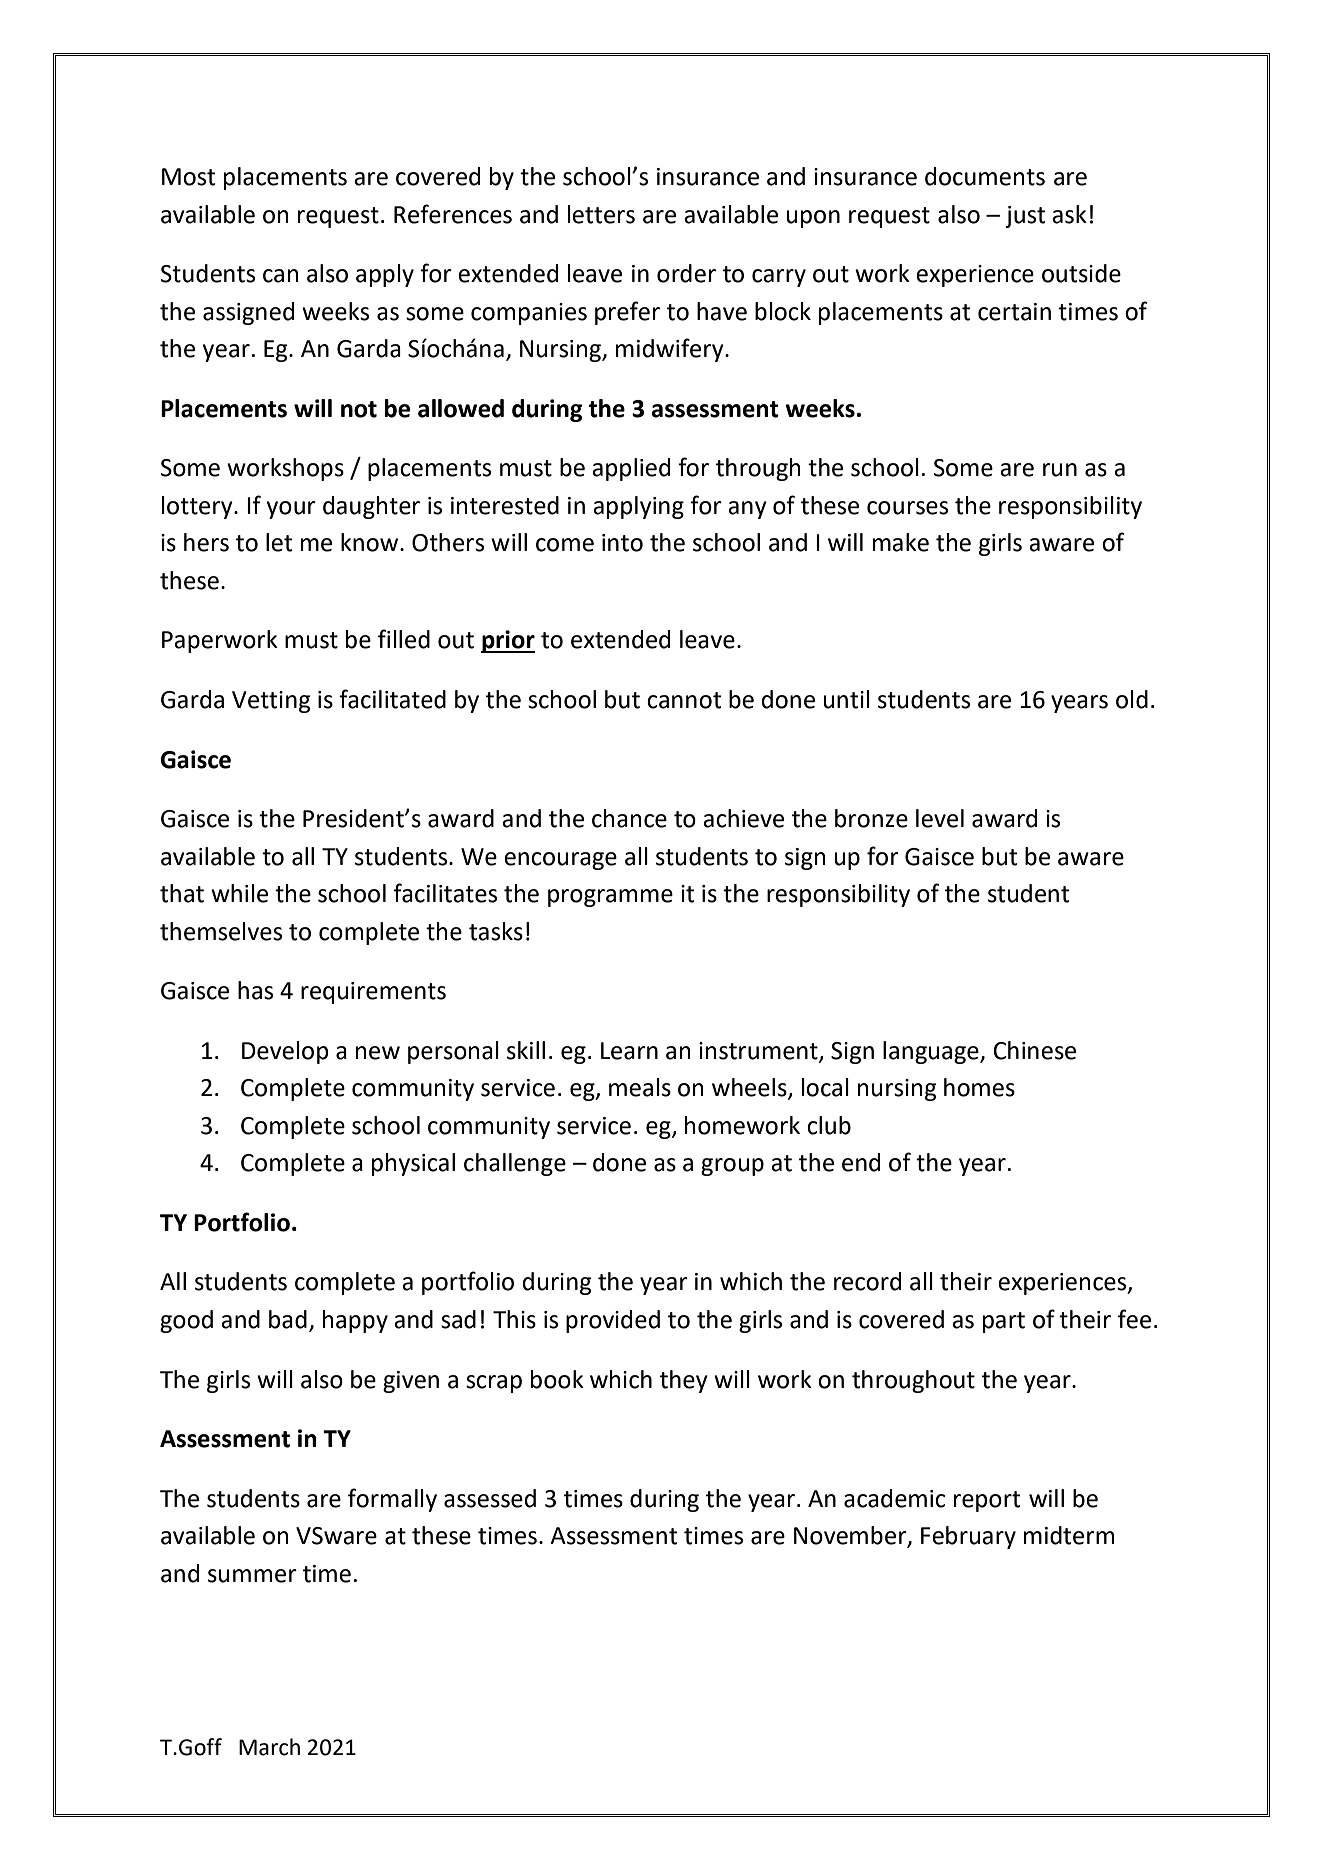 The image size is (1323, 1870). Describe the element at coordinates (1035, 1050) in the screenshot. I see `Chinese` at that location.
